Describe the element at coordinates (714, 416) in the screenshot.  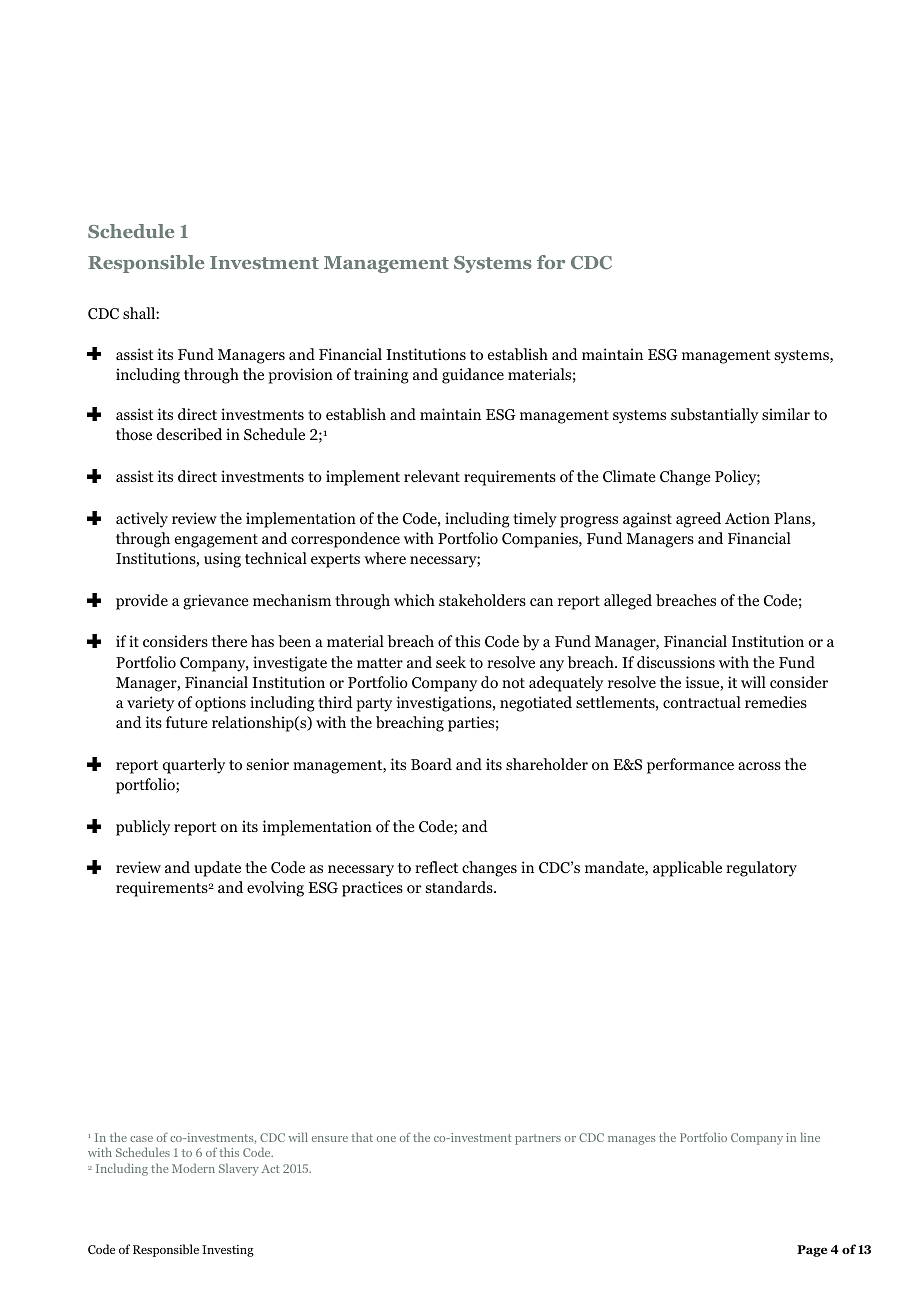
I see `substantially` at that location.
